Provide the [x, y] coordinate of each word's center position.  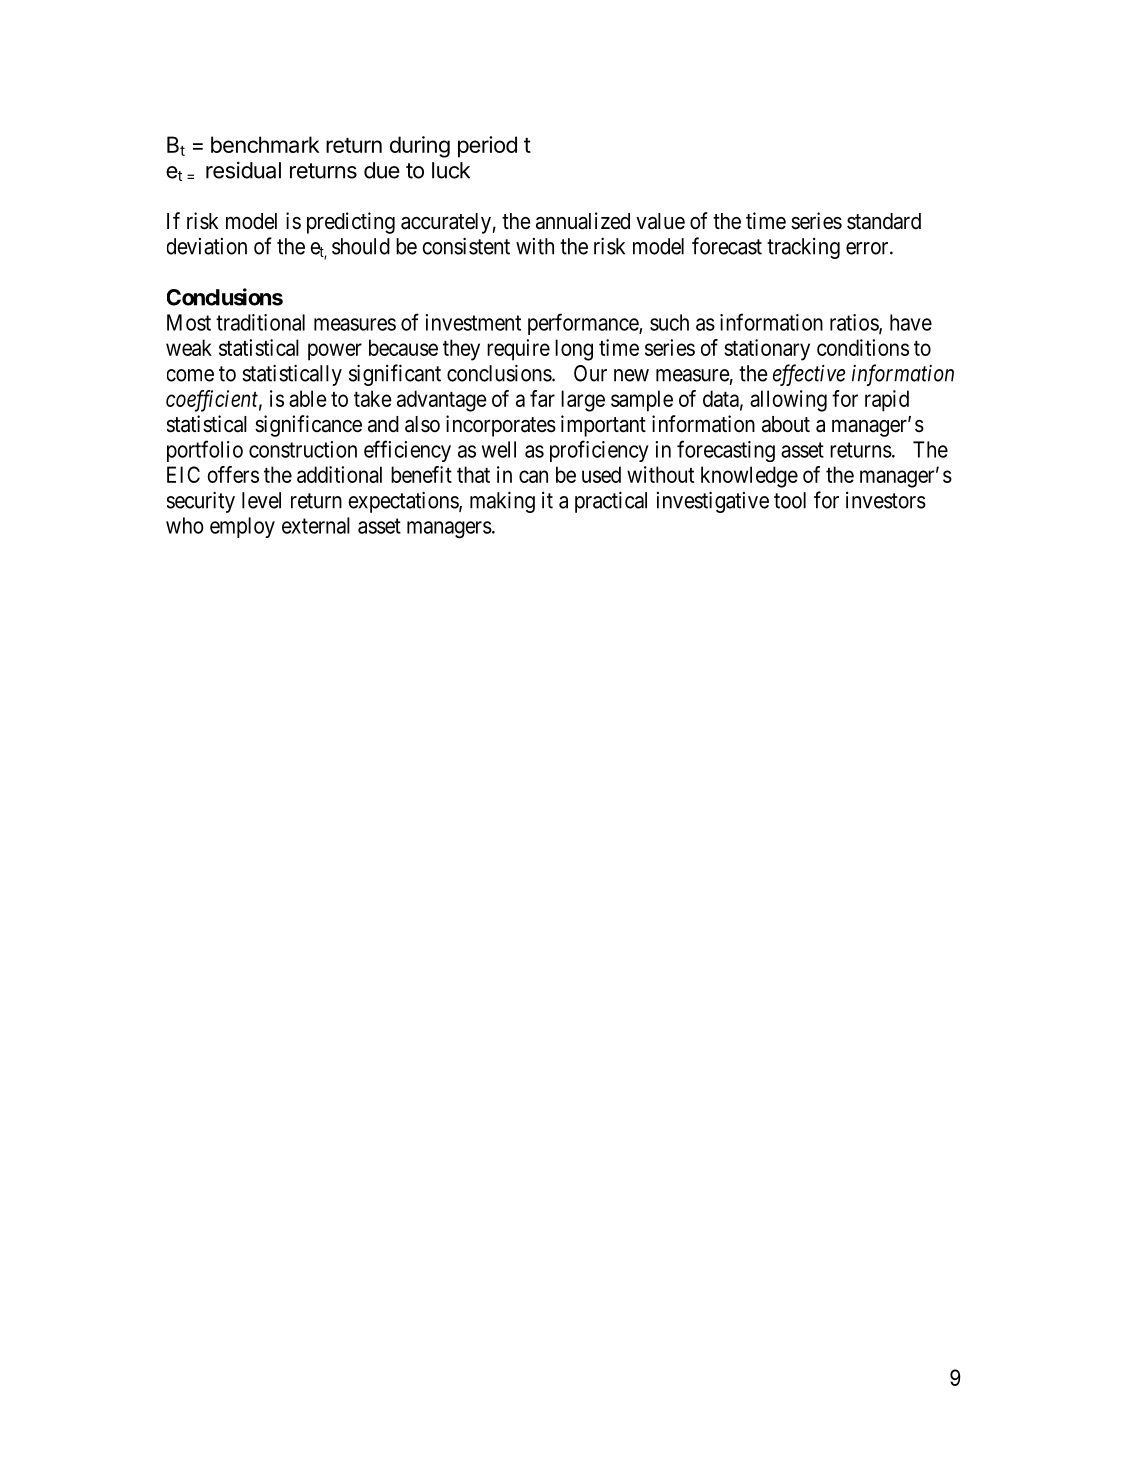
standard [884, 221]
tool [790, 500]
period [487, 147]
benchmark [265, 144]
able [308, 398]
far [542, 398]
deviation [207, 246]
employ [242, 527]
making [502, 502]
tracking [803, 248]
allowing [788, 401]
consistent [466, 246]
